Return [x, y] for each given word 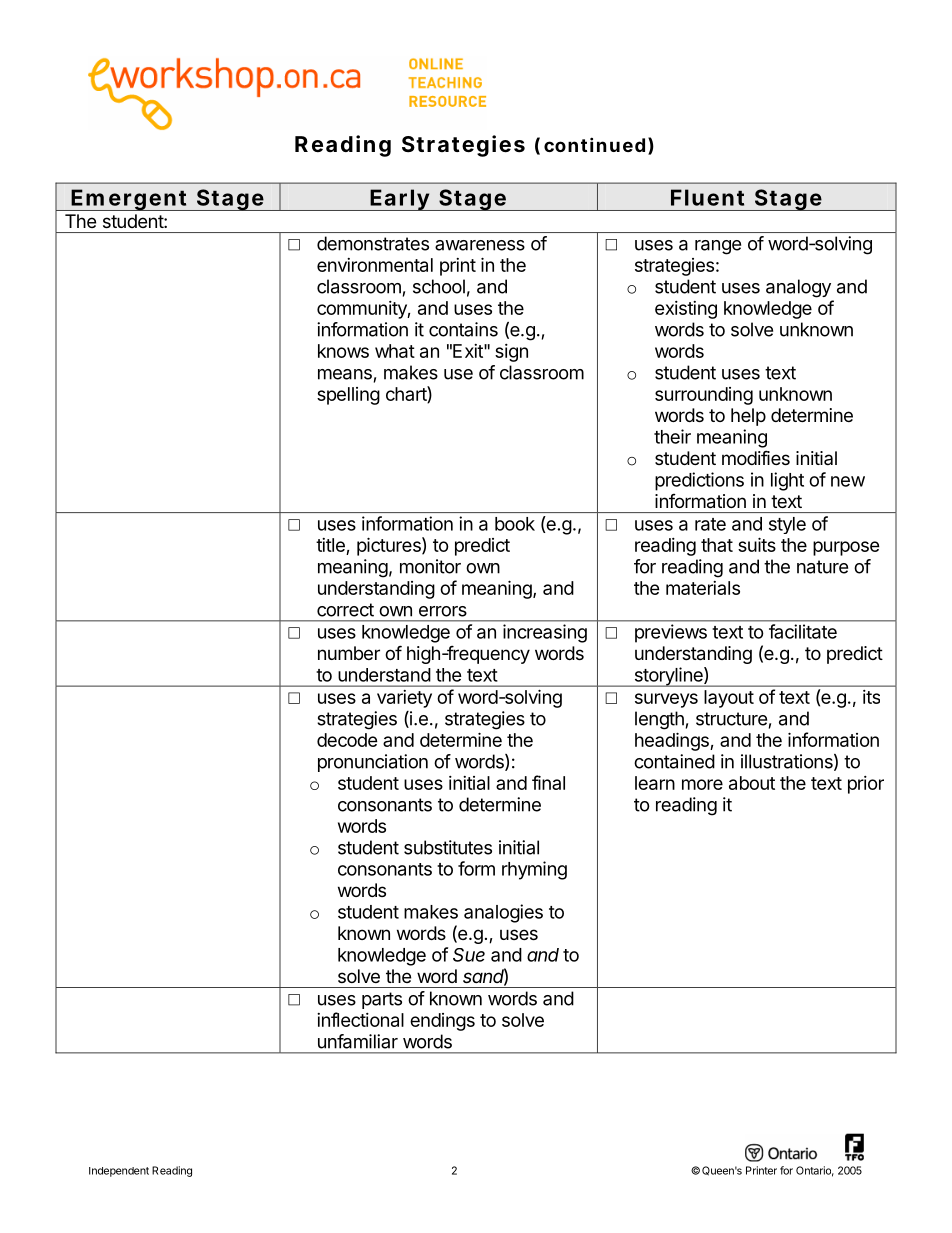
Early [399, 200]
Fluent [707, 197]
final [548, 782]
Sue [469, 955]
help [748, 417]
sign [511, 353]
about [752, 783]
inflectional [360, 1019]
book [515, 524]
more [702, 784]
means [345, 374]
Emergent [129, 200]
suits [757, 544]
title [331, 546]
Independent [119, 1172]
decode [347, 740]
